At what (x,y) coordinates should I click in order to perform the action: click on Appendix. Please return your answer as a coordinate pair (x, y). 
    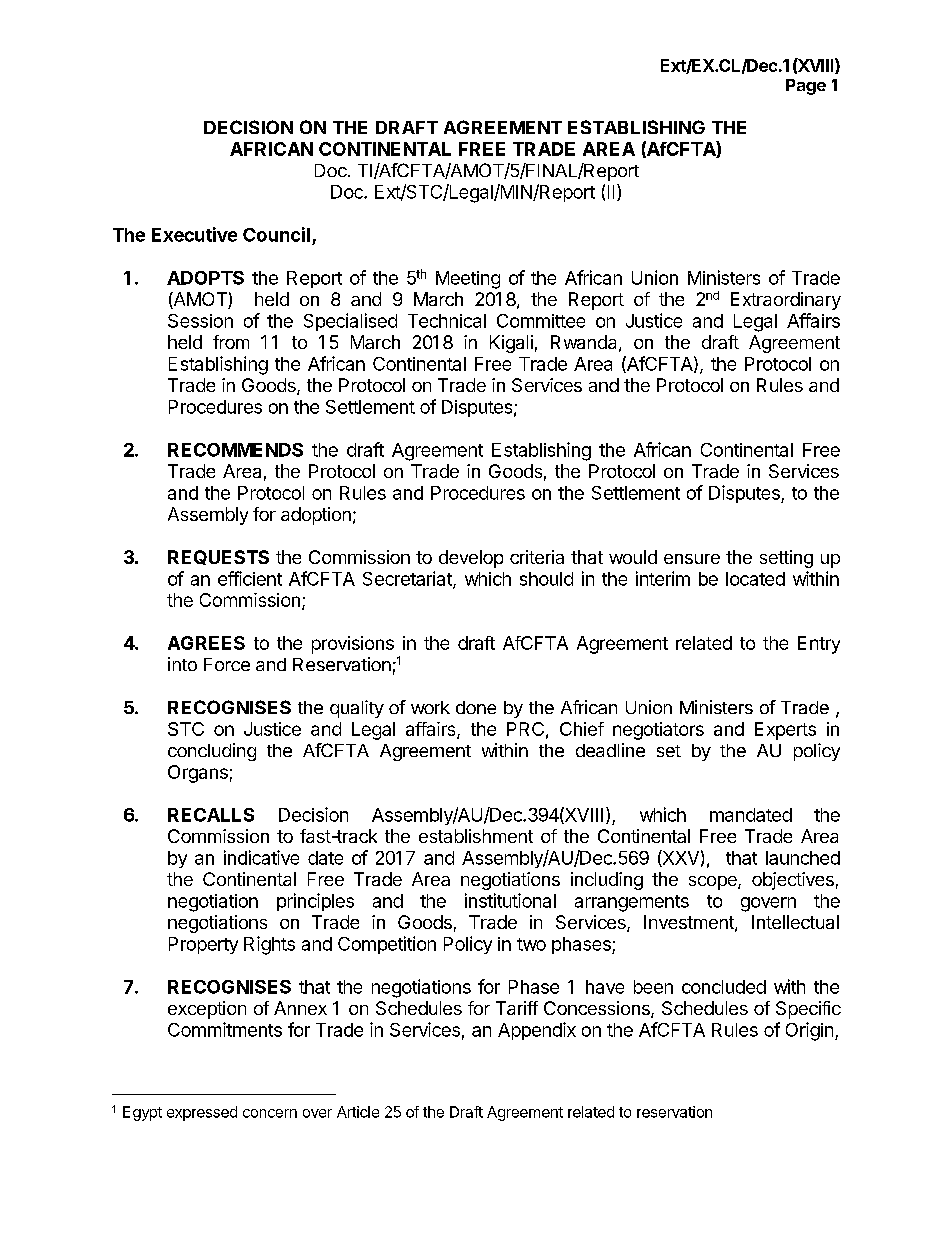
    Looking at the image, I should click on (537, 1031).
